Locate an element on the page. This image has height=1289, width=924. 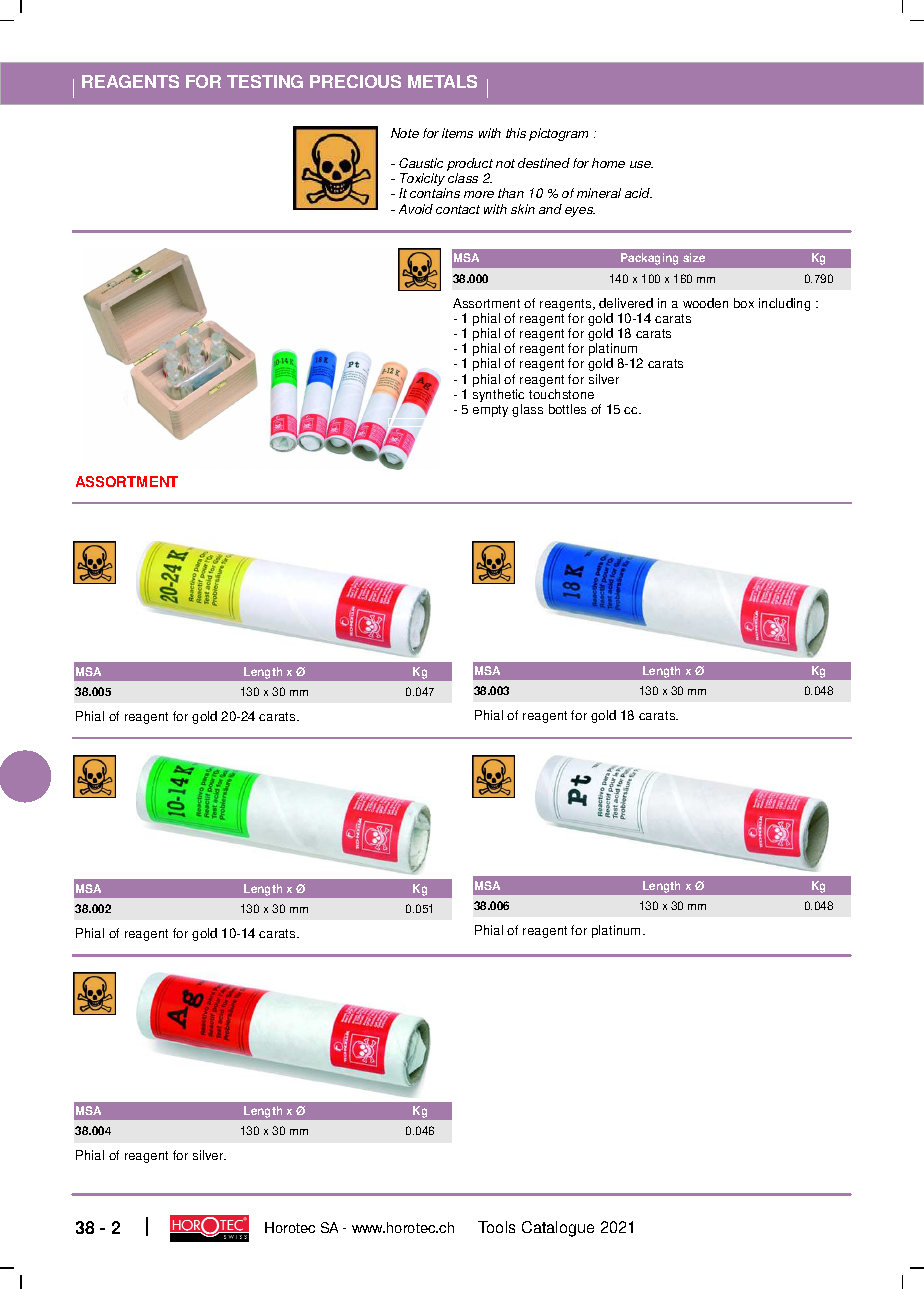
wooden is located at coordinates (705, 303).
